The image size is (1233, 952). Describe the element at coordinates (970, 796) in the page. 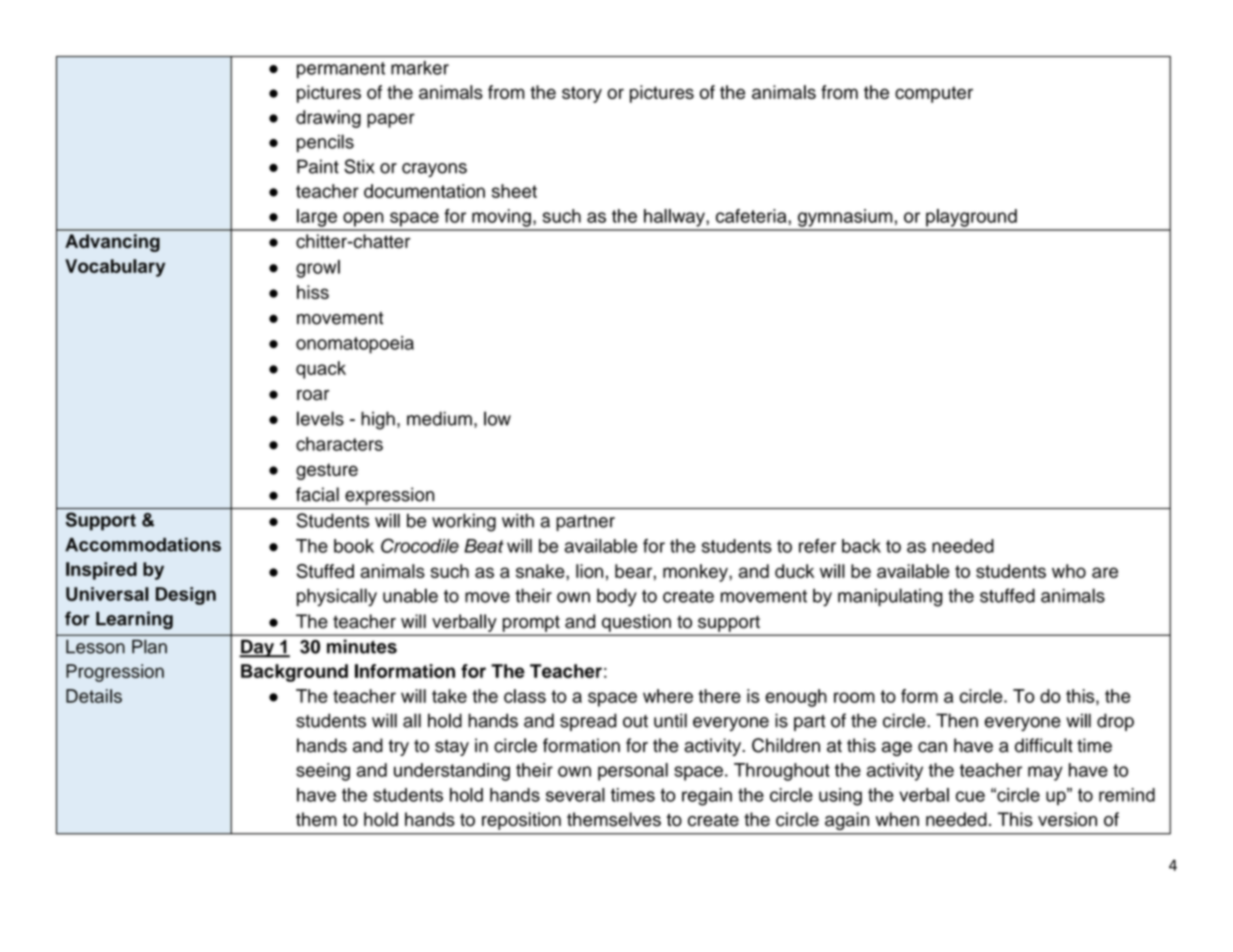

I see `cue` at that location.
